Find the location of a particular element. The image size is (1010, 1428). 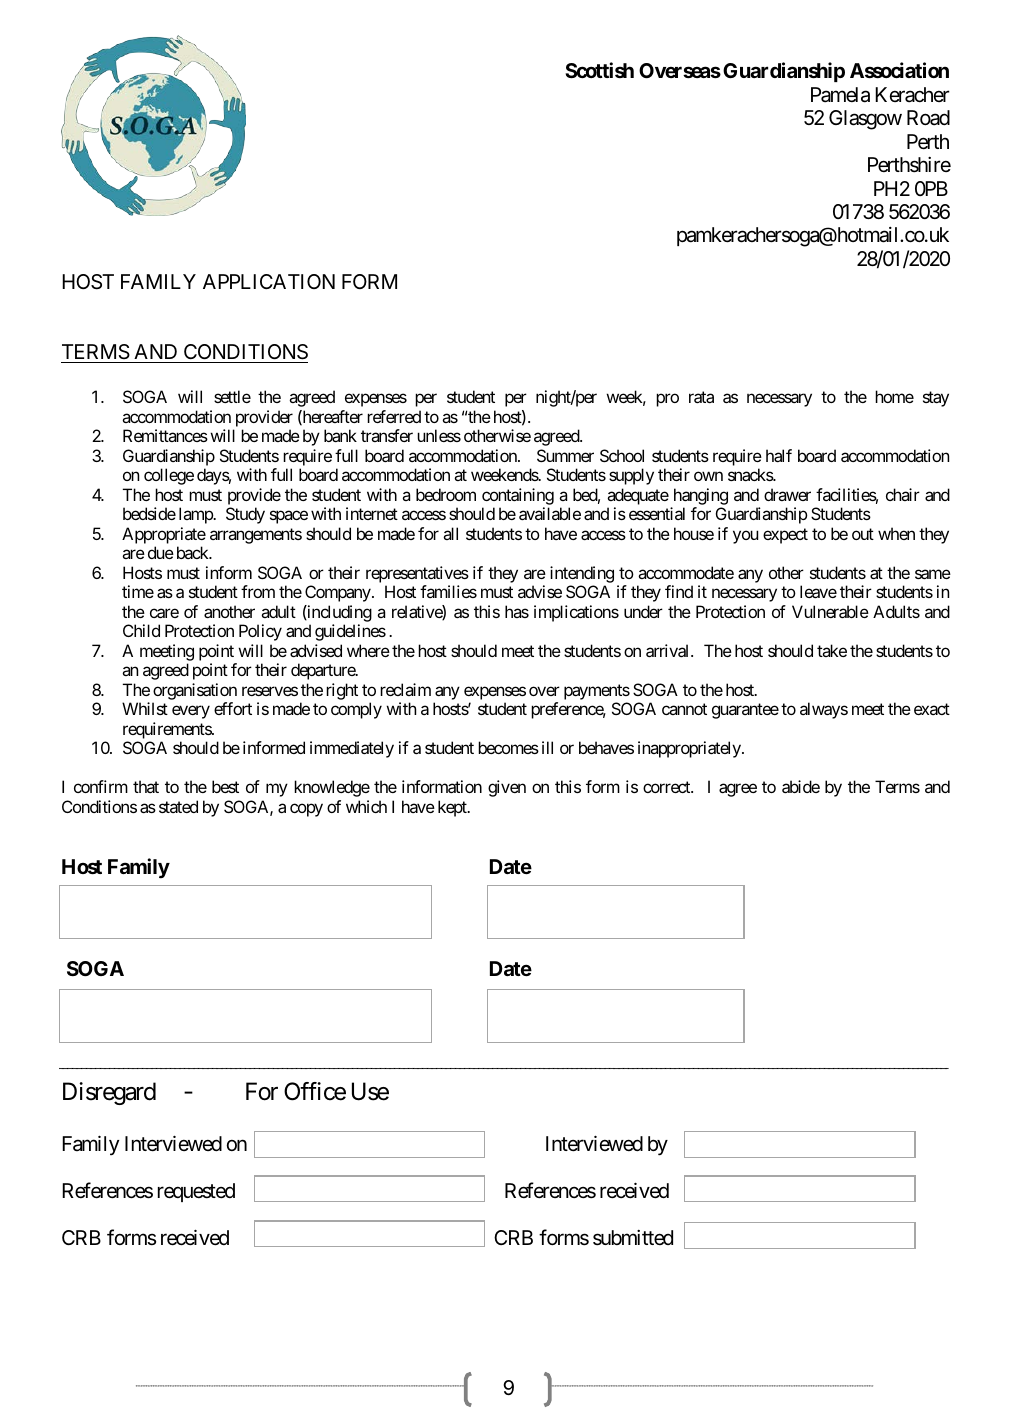

Glasgow is located at coordinates (865, 120).
